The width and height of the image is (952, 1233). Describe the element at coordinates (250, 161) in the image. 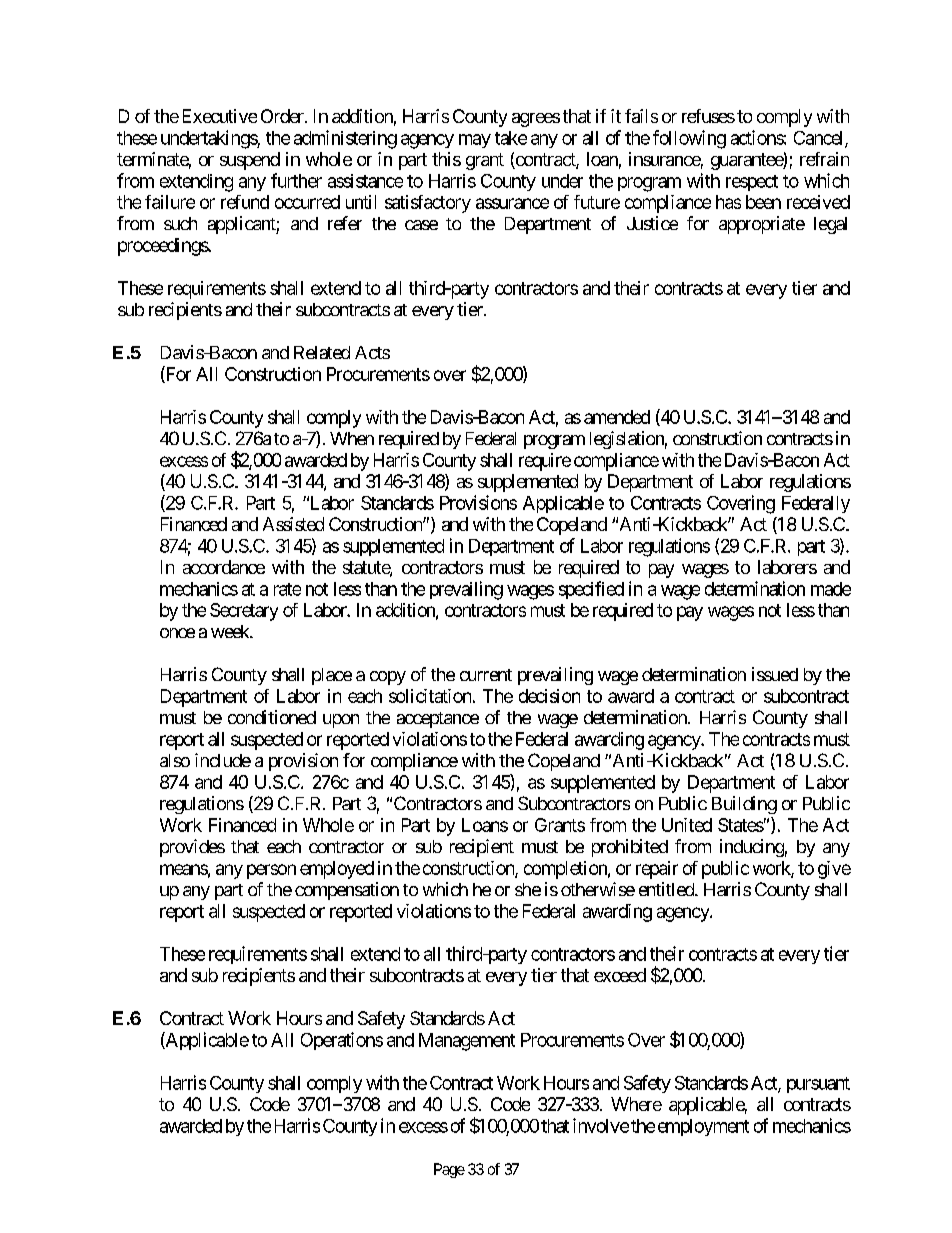

I see `suspend` at that location.
